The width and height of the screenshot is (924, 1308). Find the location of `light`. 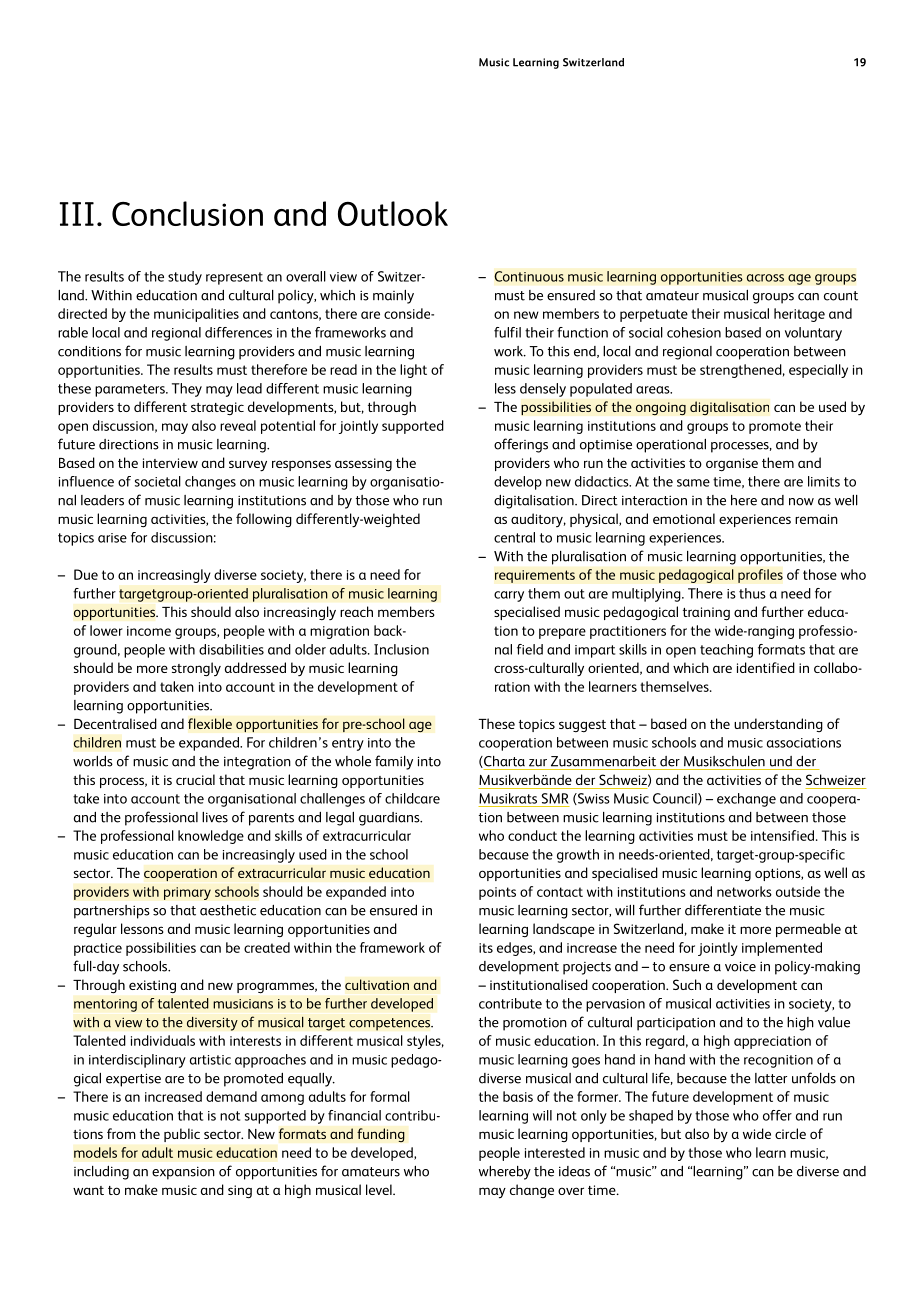

light is located at coordinates (413, 371).
